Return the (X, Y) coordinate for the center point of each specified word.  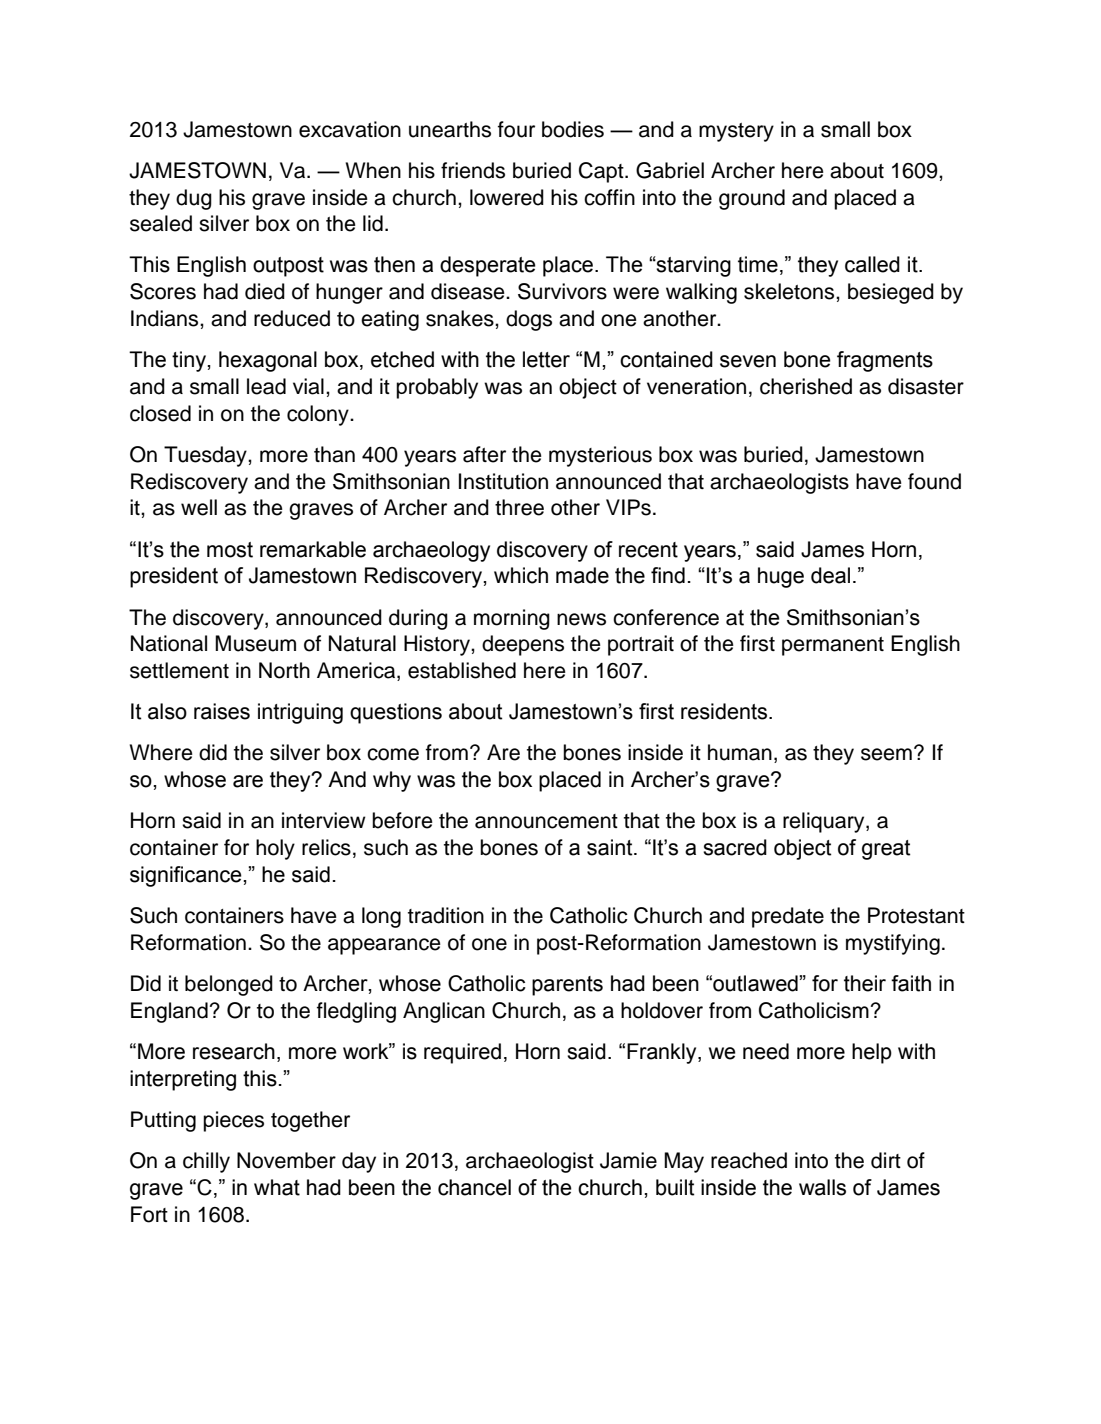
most (230, 550)
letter (546, 359)
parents (567, 986)
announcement (546, 821)
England (169, 1012)
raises (222, 711)
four (516, 129)
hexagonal (268, 361)
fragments (885, 361)
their (865, 983)
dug (194, 199)
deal (830, 575)
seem (886, 754)
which (521, 575)
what (277, 1187)
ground (752, 199)
